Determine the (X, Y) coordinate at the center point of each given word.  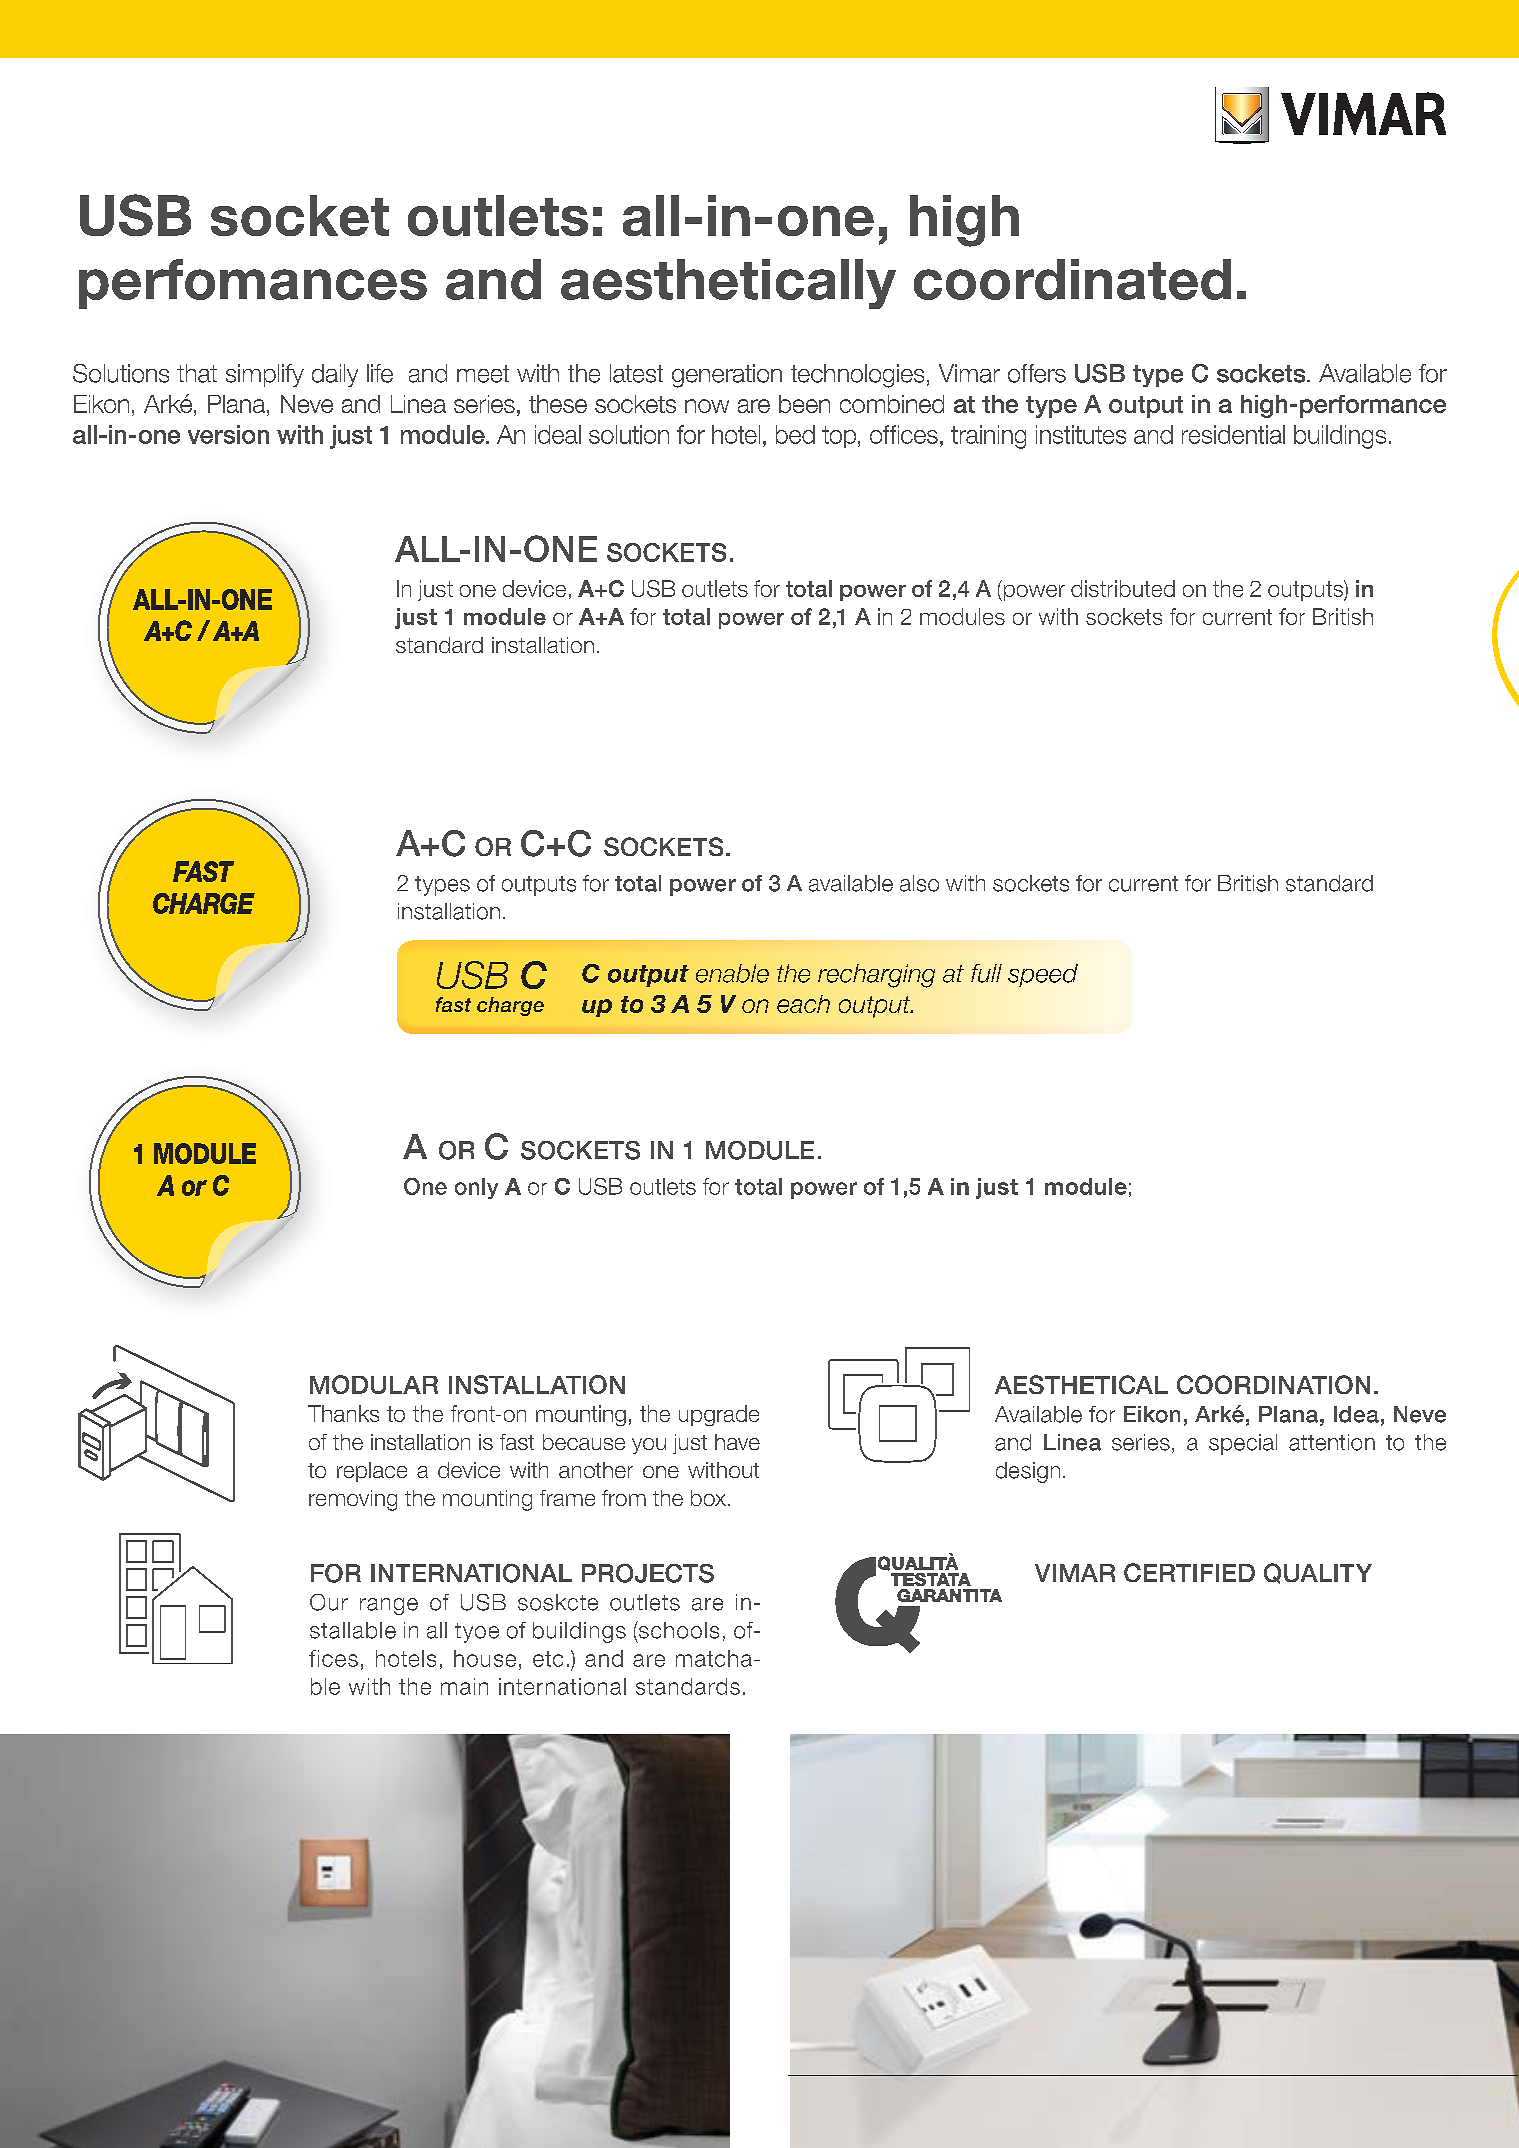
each (803, 1004)
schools (678, 1630)
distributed (1123, 588)
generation (727, 376)
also (919, 883)
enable (732, 973)
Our (329, 1602)
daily (335, 375)
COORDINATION (1273, 1384)
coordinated (1072, 279)
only (476, 1188)
